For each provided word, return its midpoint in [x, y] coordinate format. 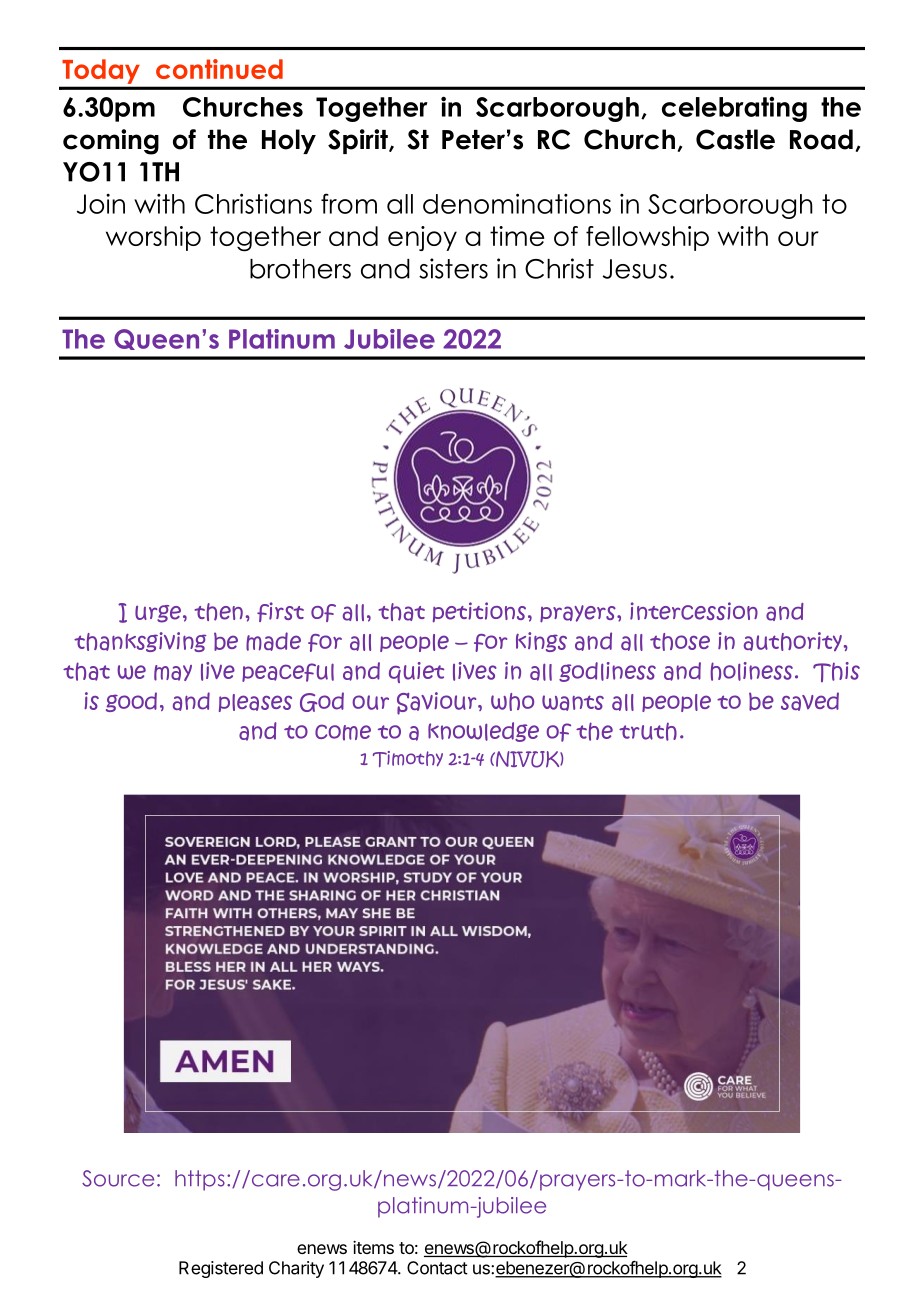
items [373, 1247]
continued [219, 69]
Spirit [359, 141]
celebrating [734, 109]
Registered [221, 1269]
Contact [437, 1268]
